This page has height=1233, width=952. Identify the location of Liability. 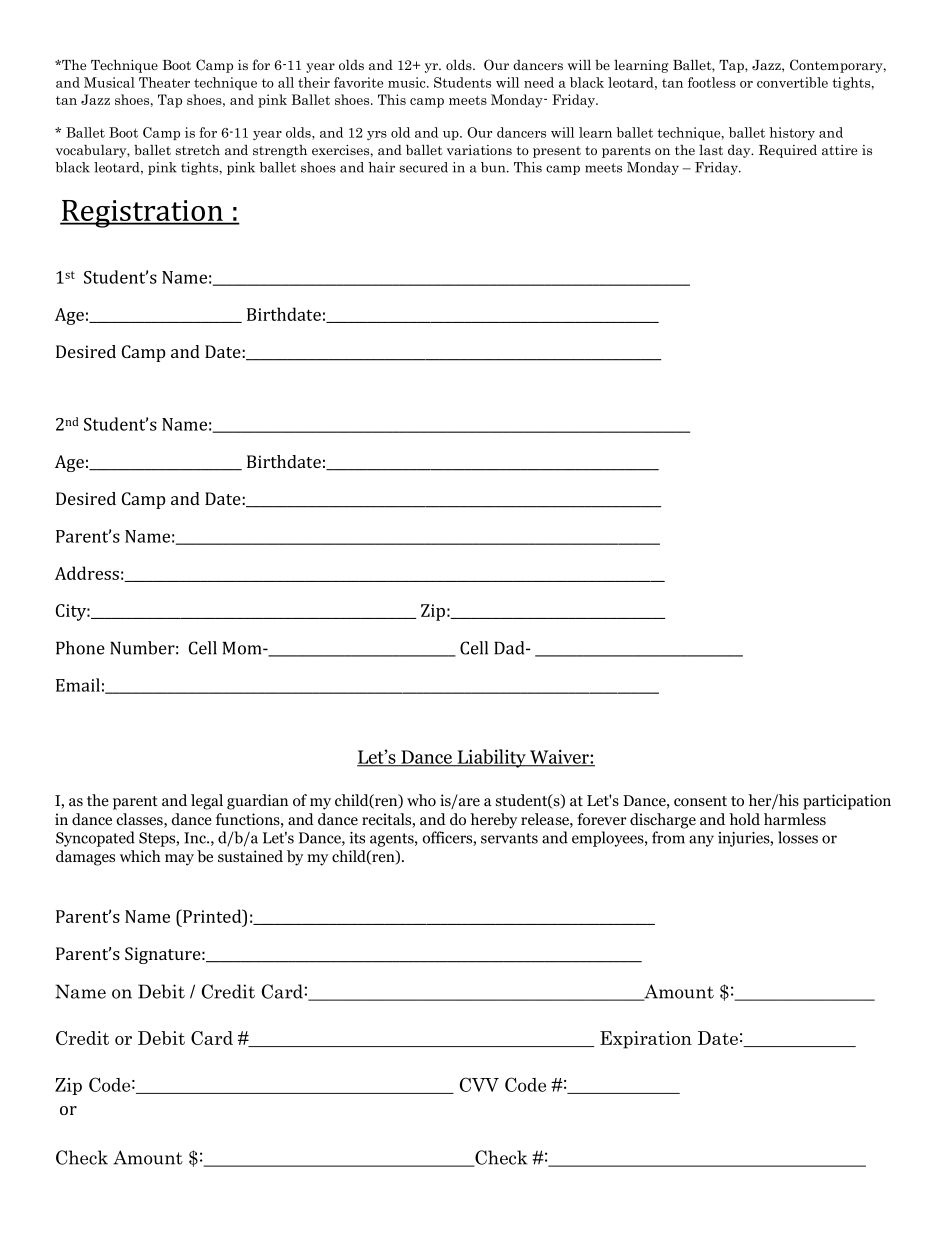
(491, 758).
